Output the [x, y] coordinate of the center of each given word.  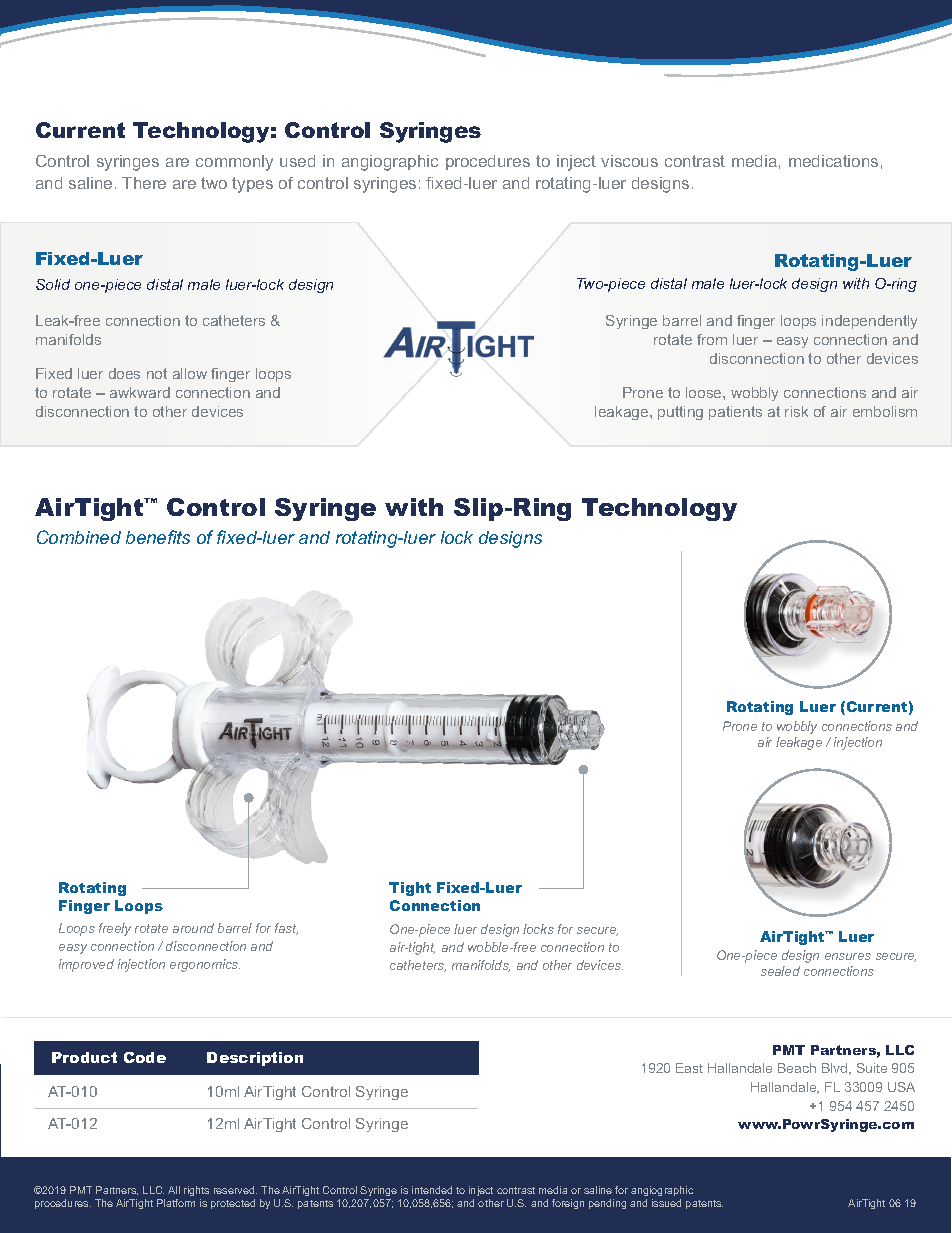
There [144, 183]
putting [680, 413]
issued [666, 1203]
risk [796, 411]
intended [432, 1190]
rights [196, 1193]
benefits [158, 537]
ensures [848, 956]
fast [286, 929]
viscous [629, 161]
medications [833, 161]
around [193, 928]
